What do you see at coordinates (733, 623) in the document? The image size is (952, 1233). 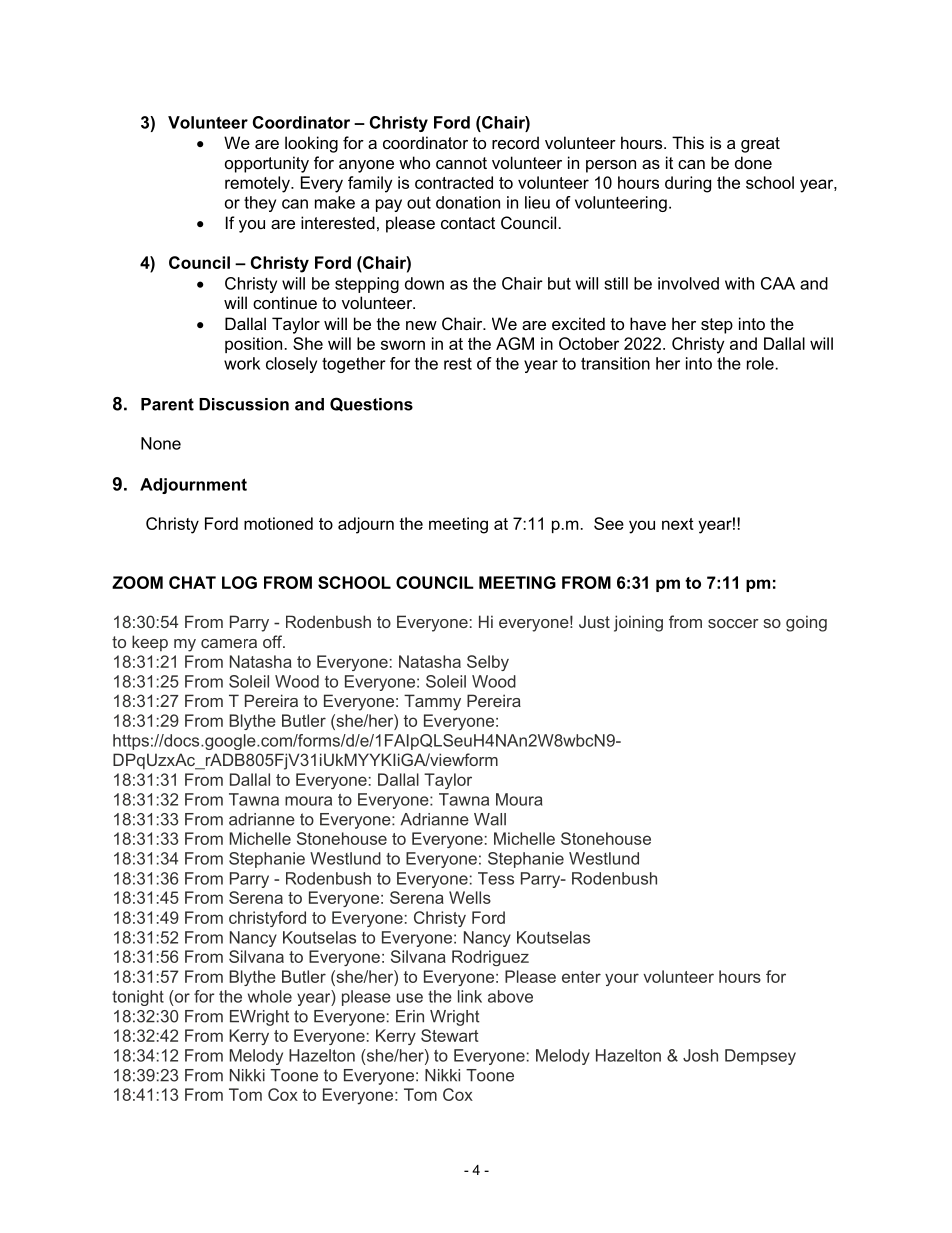 I see `soccer` at bounding box center [733, 623].
